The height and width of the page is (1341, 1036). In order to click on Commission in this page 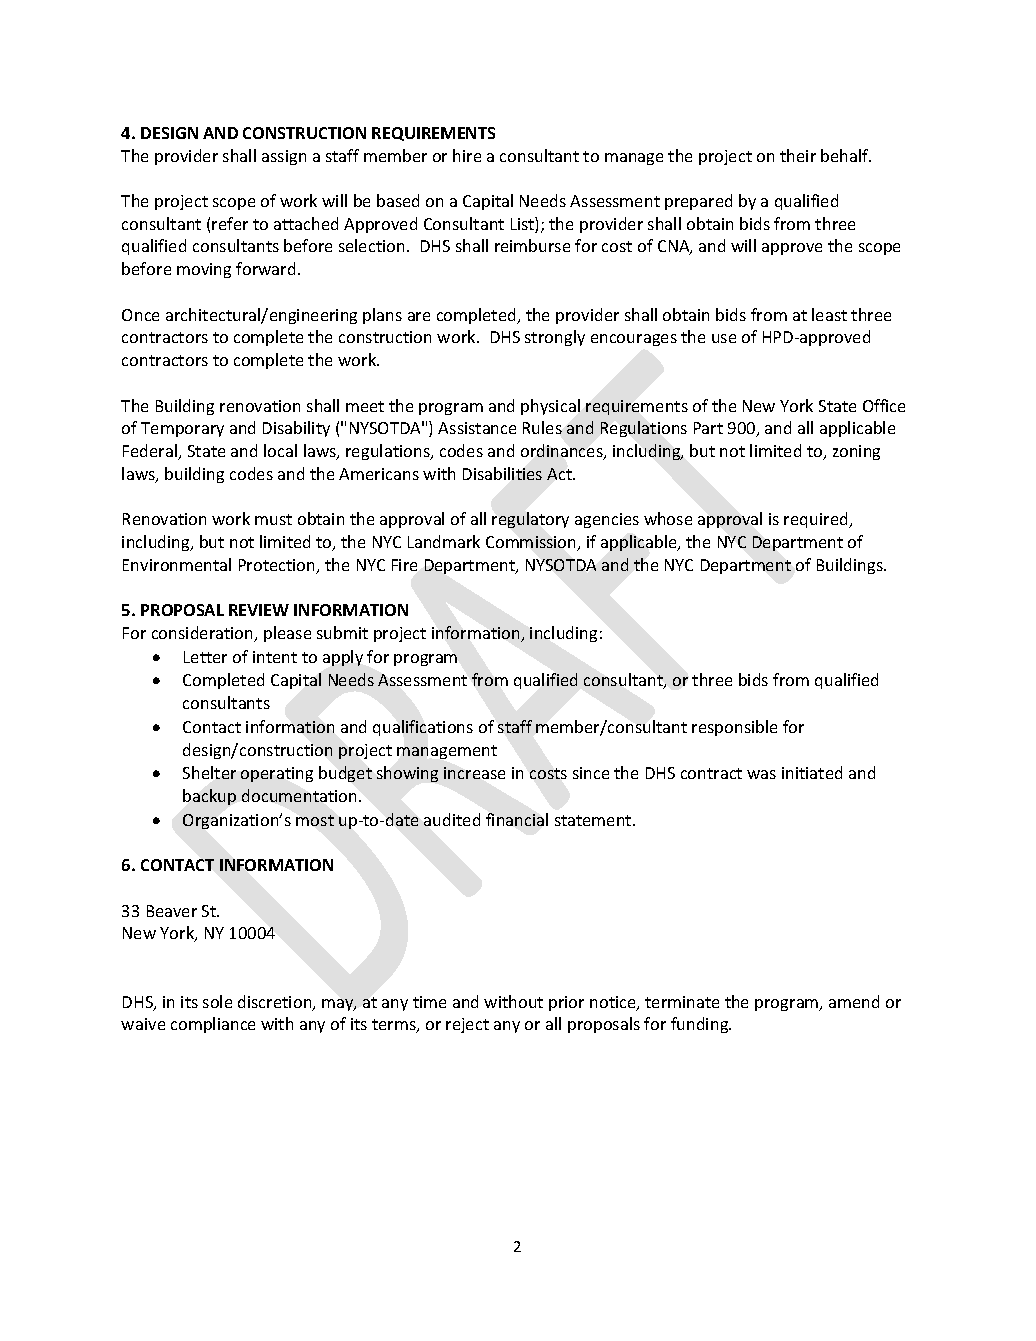, I will do `click(532, 543)`.
